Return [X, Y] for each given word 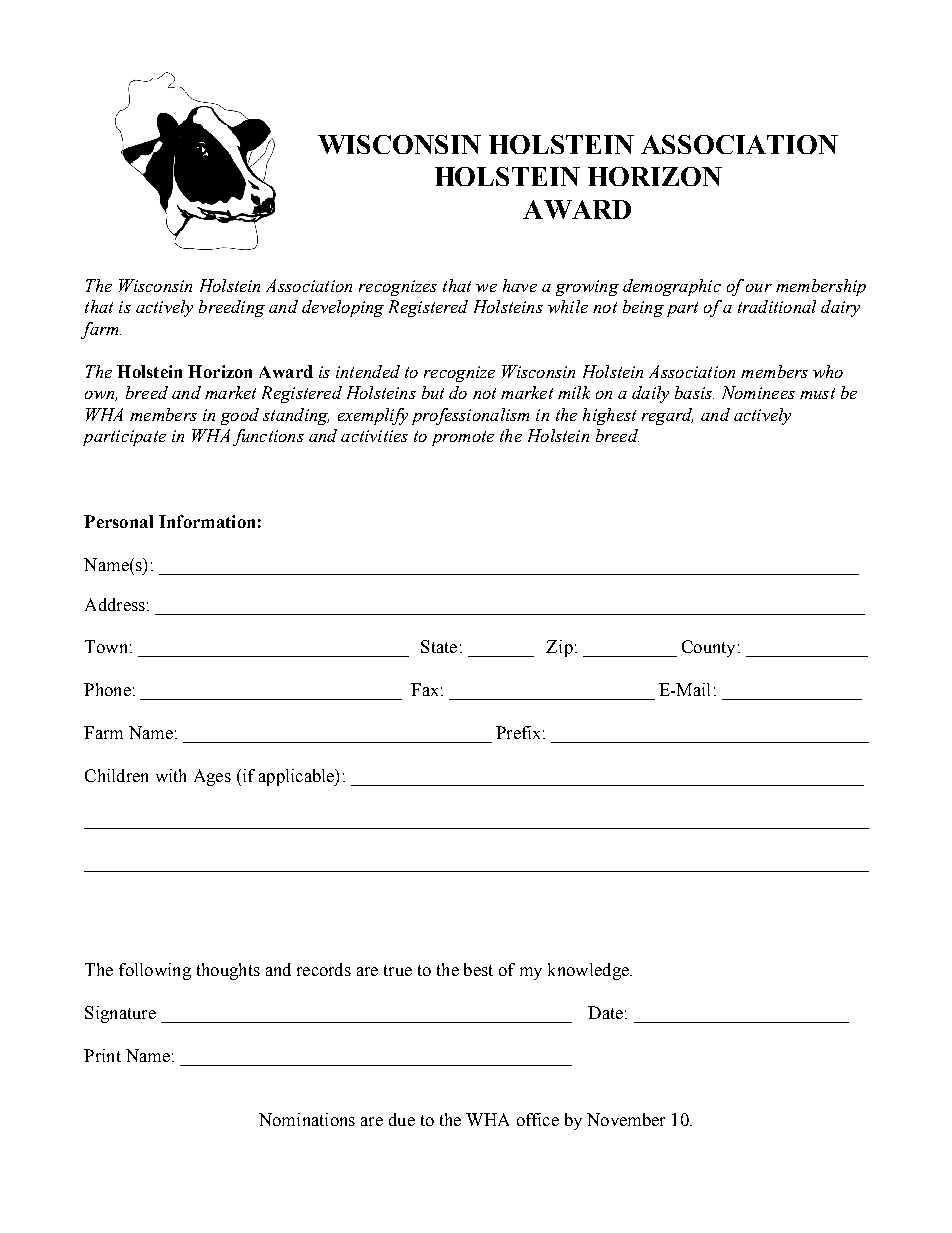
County [708, 648]
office [538, 1119]
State [439, 646]
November [626, 1119]
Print [102, 1055]
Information [207, 521]
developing [343, 308]
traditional [777, 306]
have [520, 285]
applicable [298, 777]
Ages [212, 777]
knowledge [589, 971]
